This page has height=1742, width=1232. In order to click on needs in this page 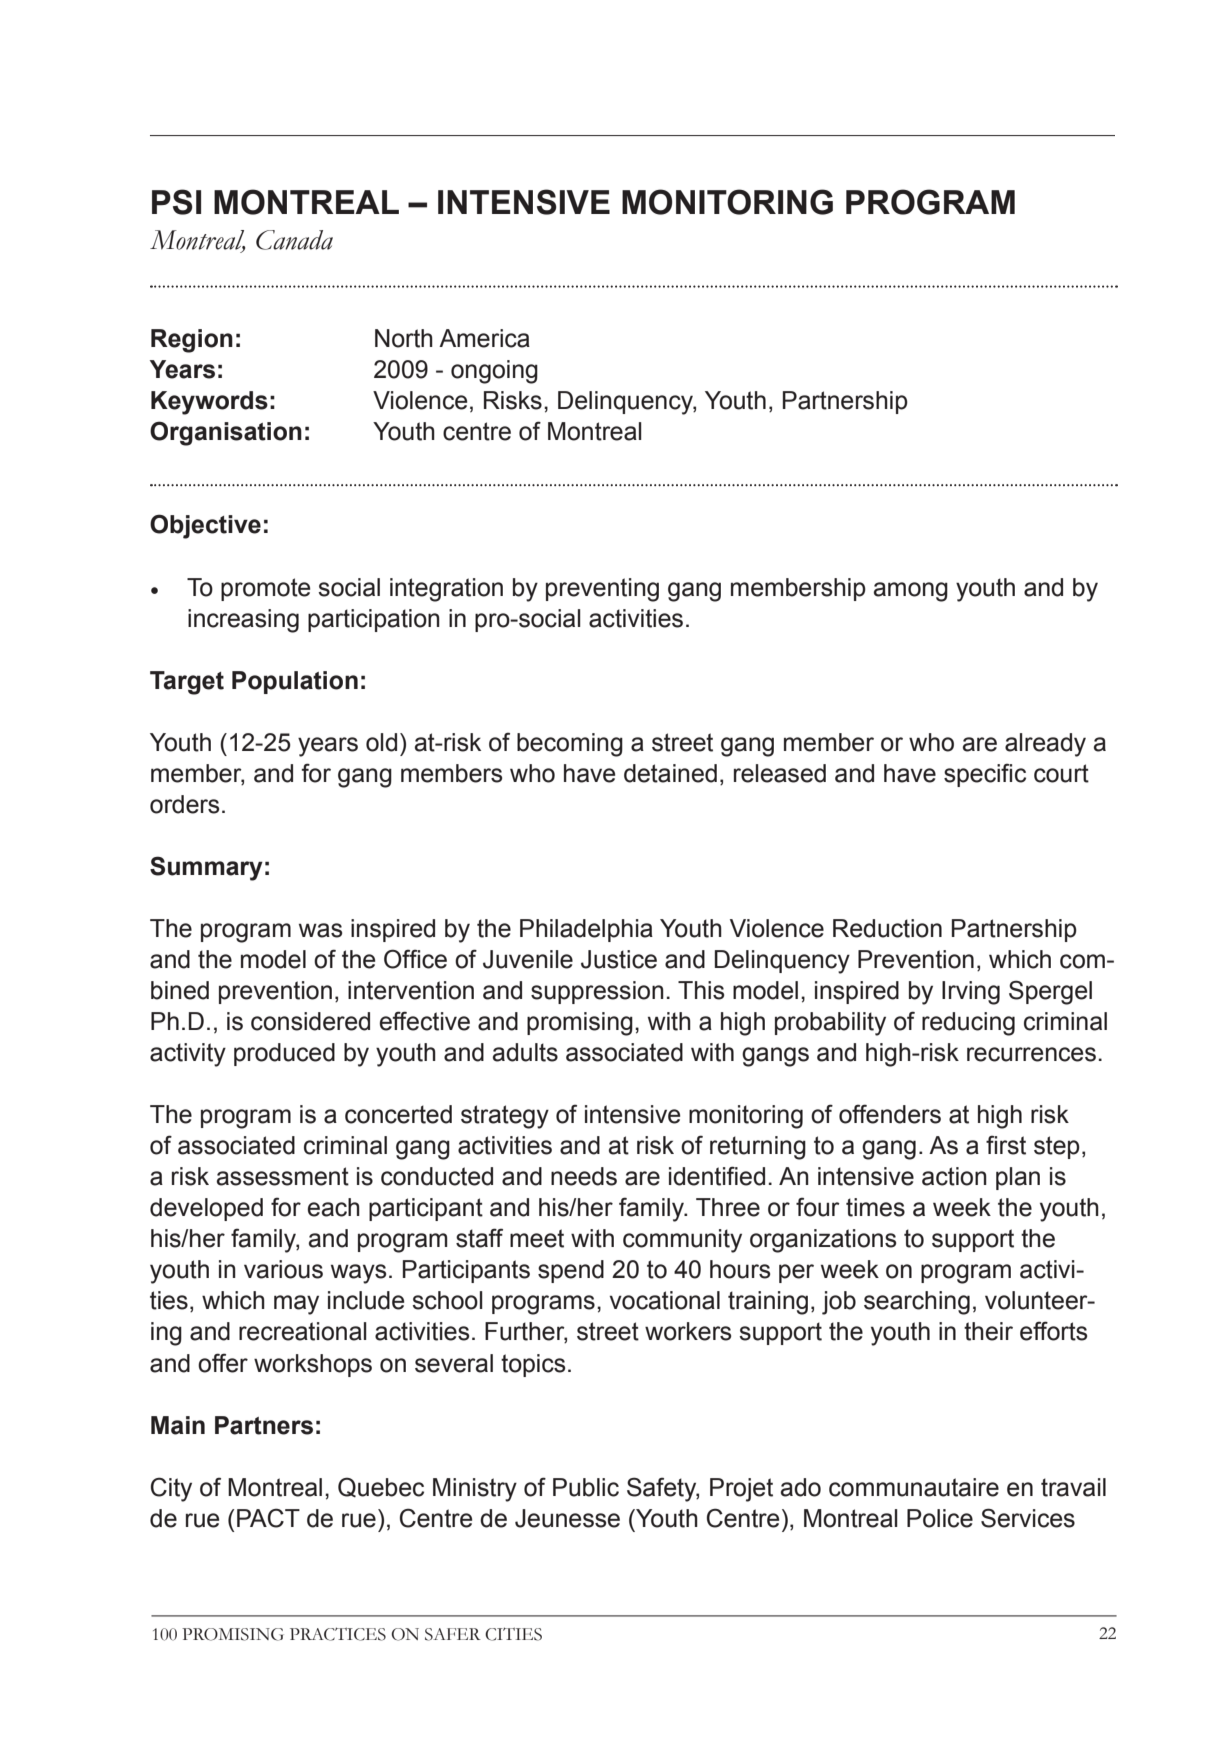, I will do `click(584, 1176)`.
